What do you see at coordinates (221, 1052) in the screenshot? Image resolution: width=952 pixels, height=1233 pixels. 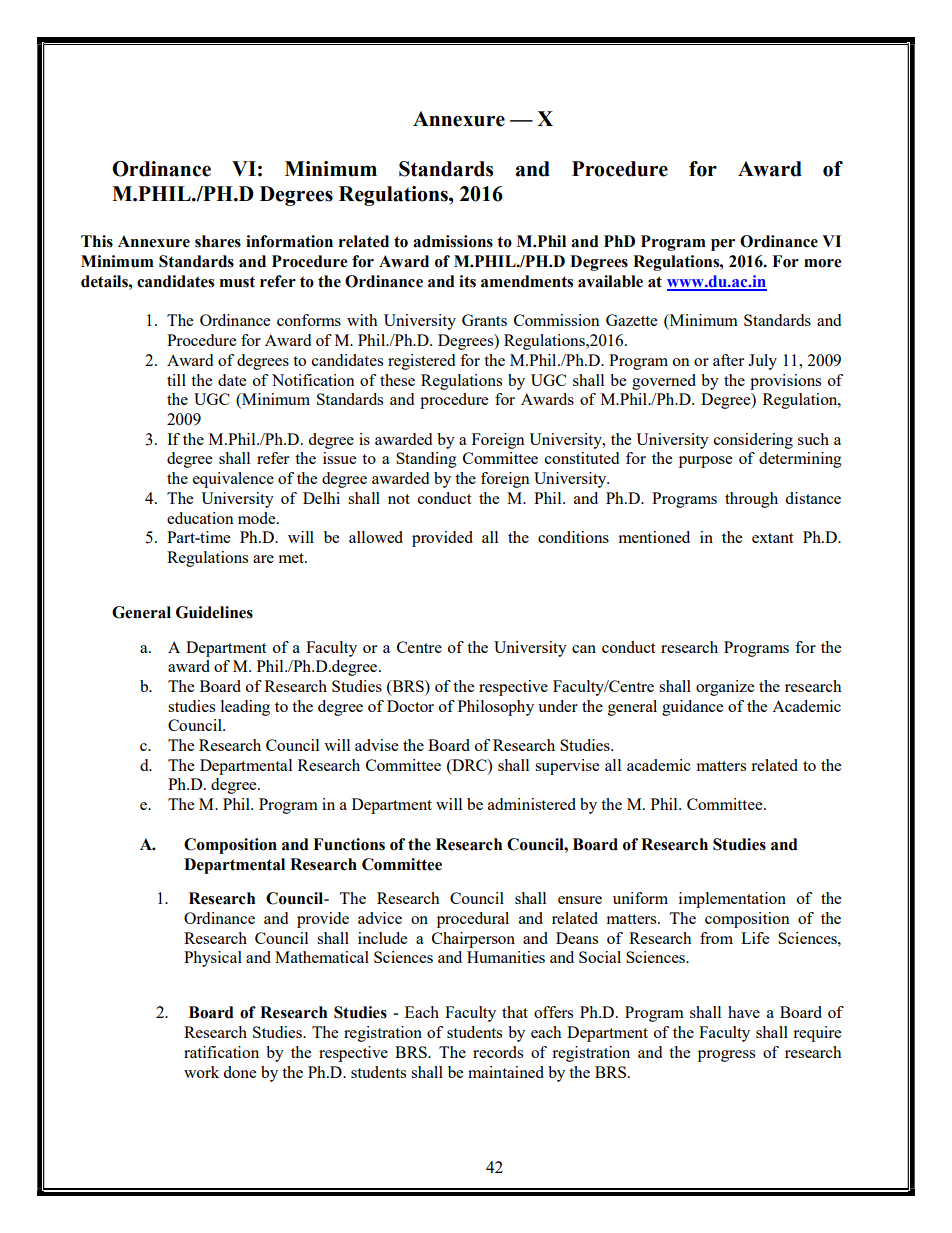 I see `ratification` at bounding box center [221, 1052].
